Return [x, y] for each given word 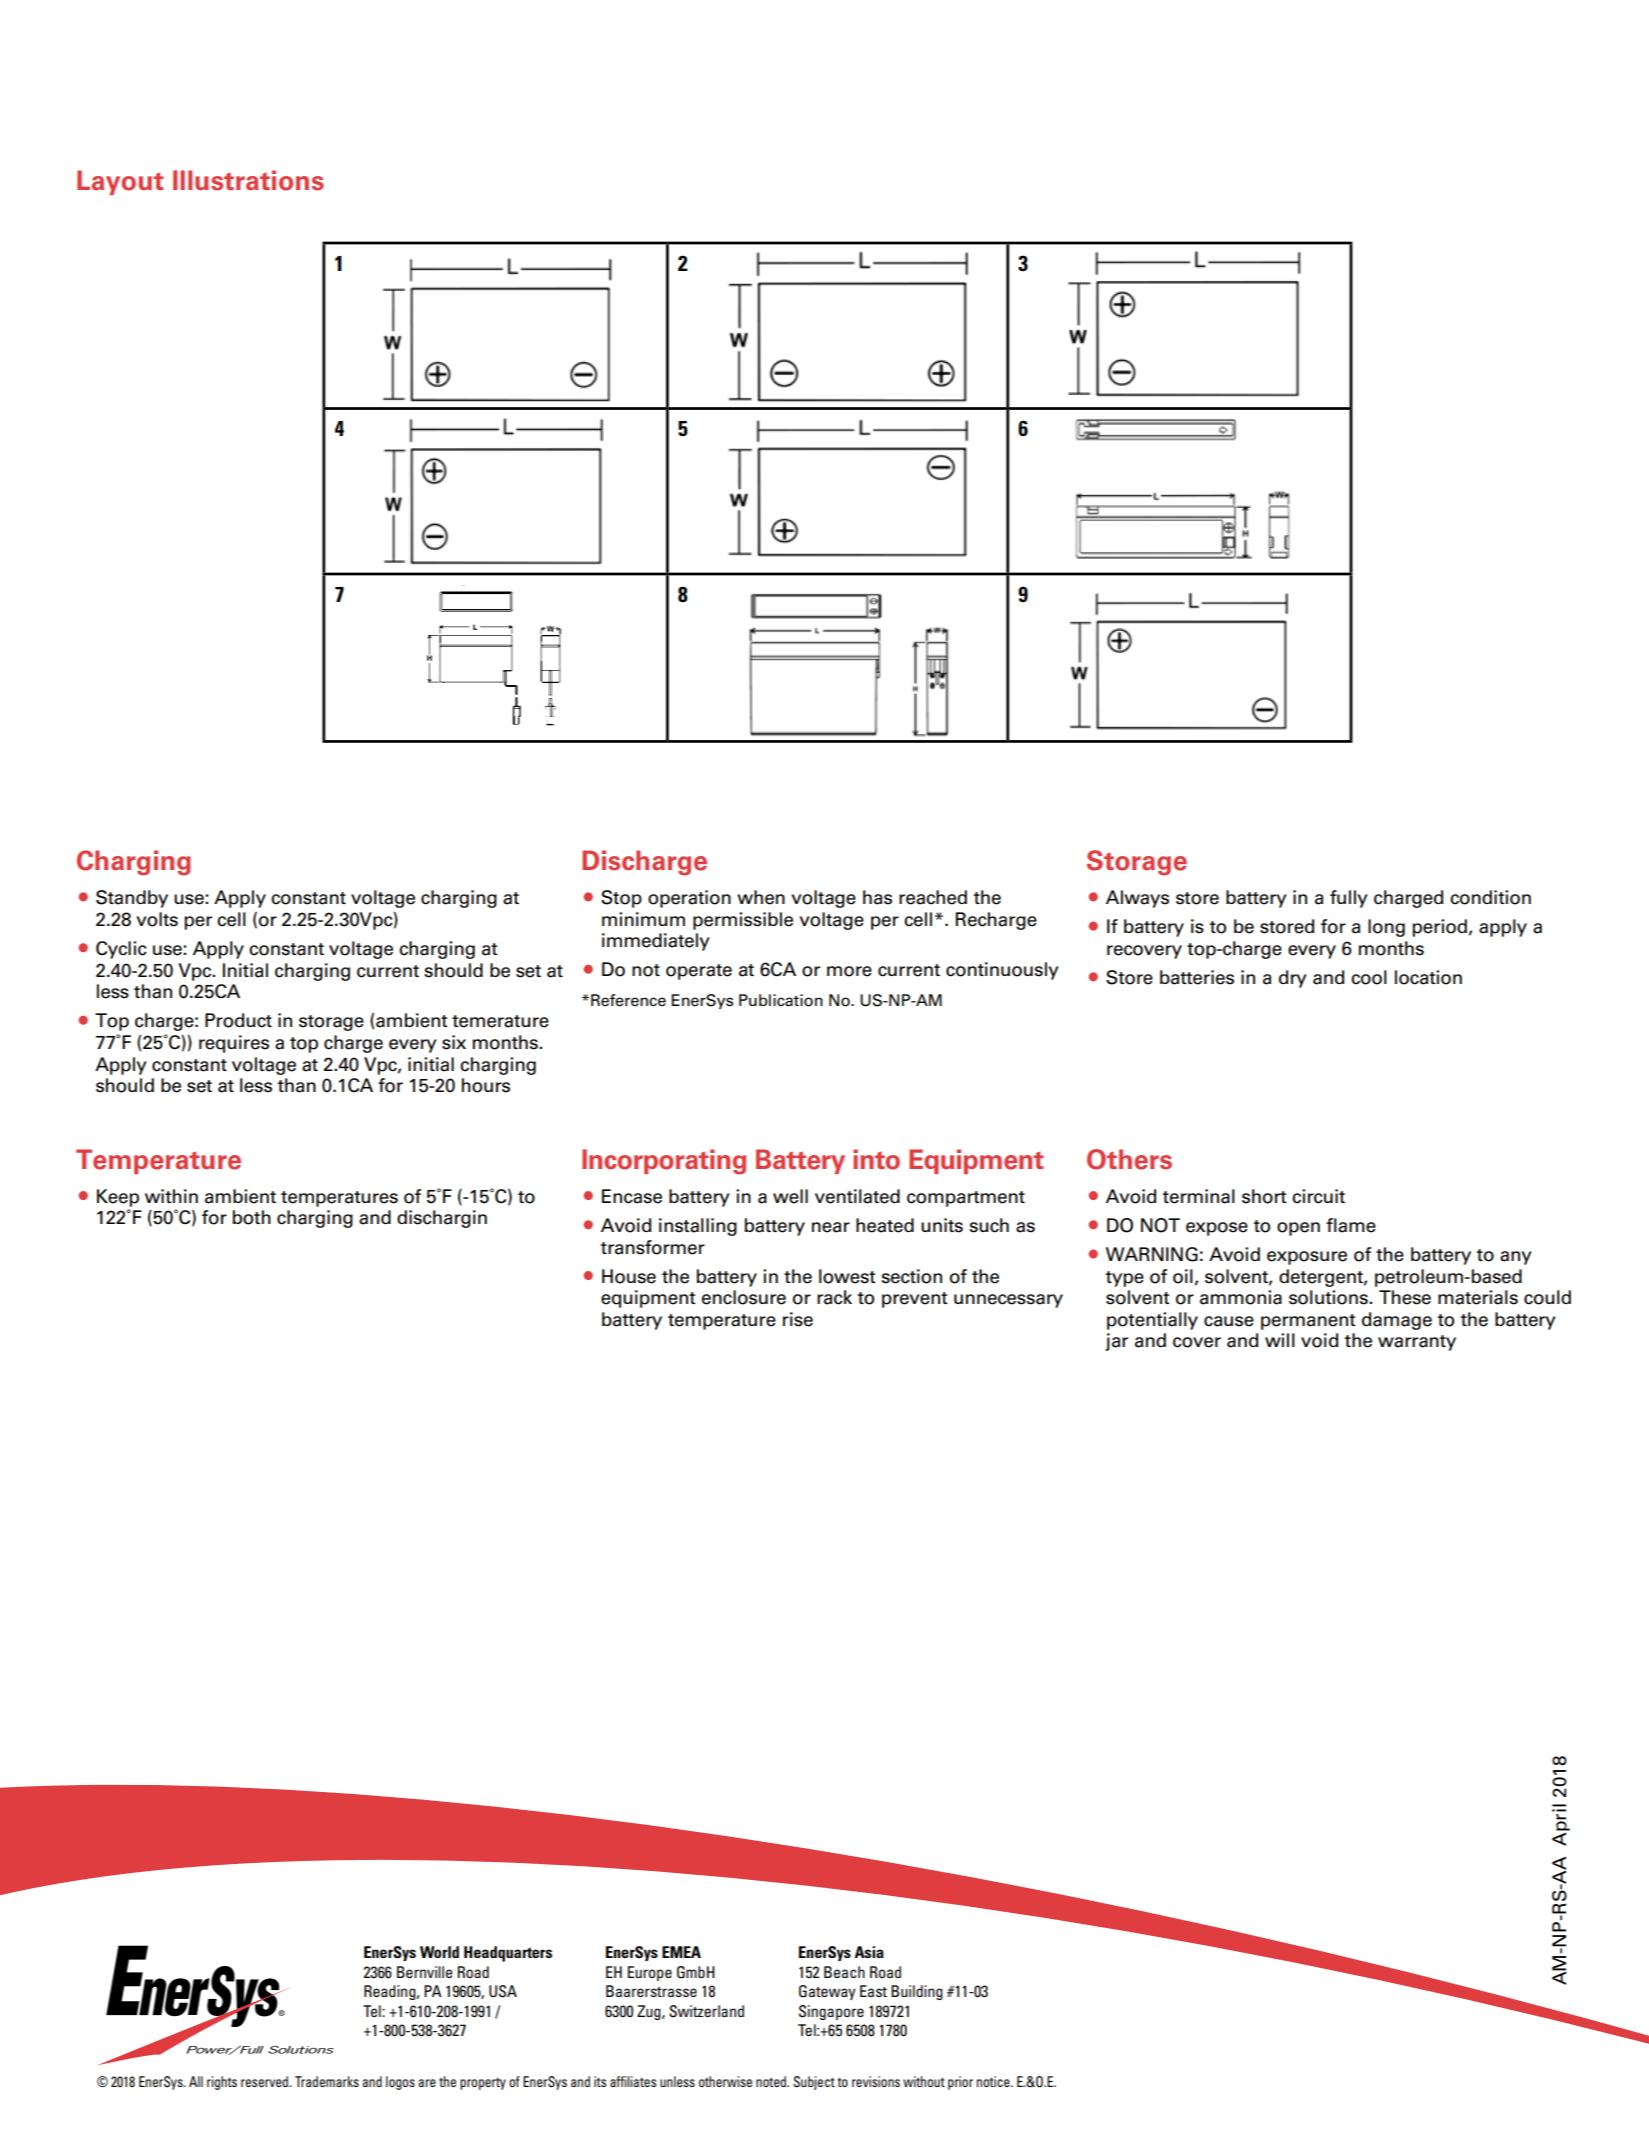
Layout [120, 182]
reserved [265, 2081]
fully [1349, 899]
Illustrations [248, 180]
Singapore [831, 2012]
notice [994, 2081]
